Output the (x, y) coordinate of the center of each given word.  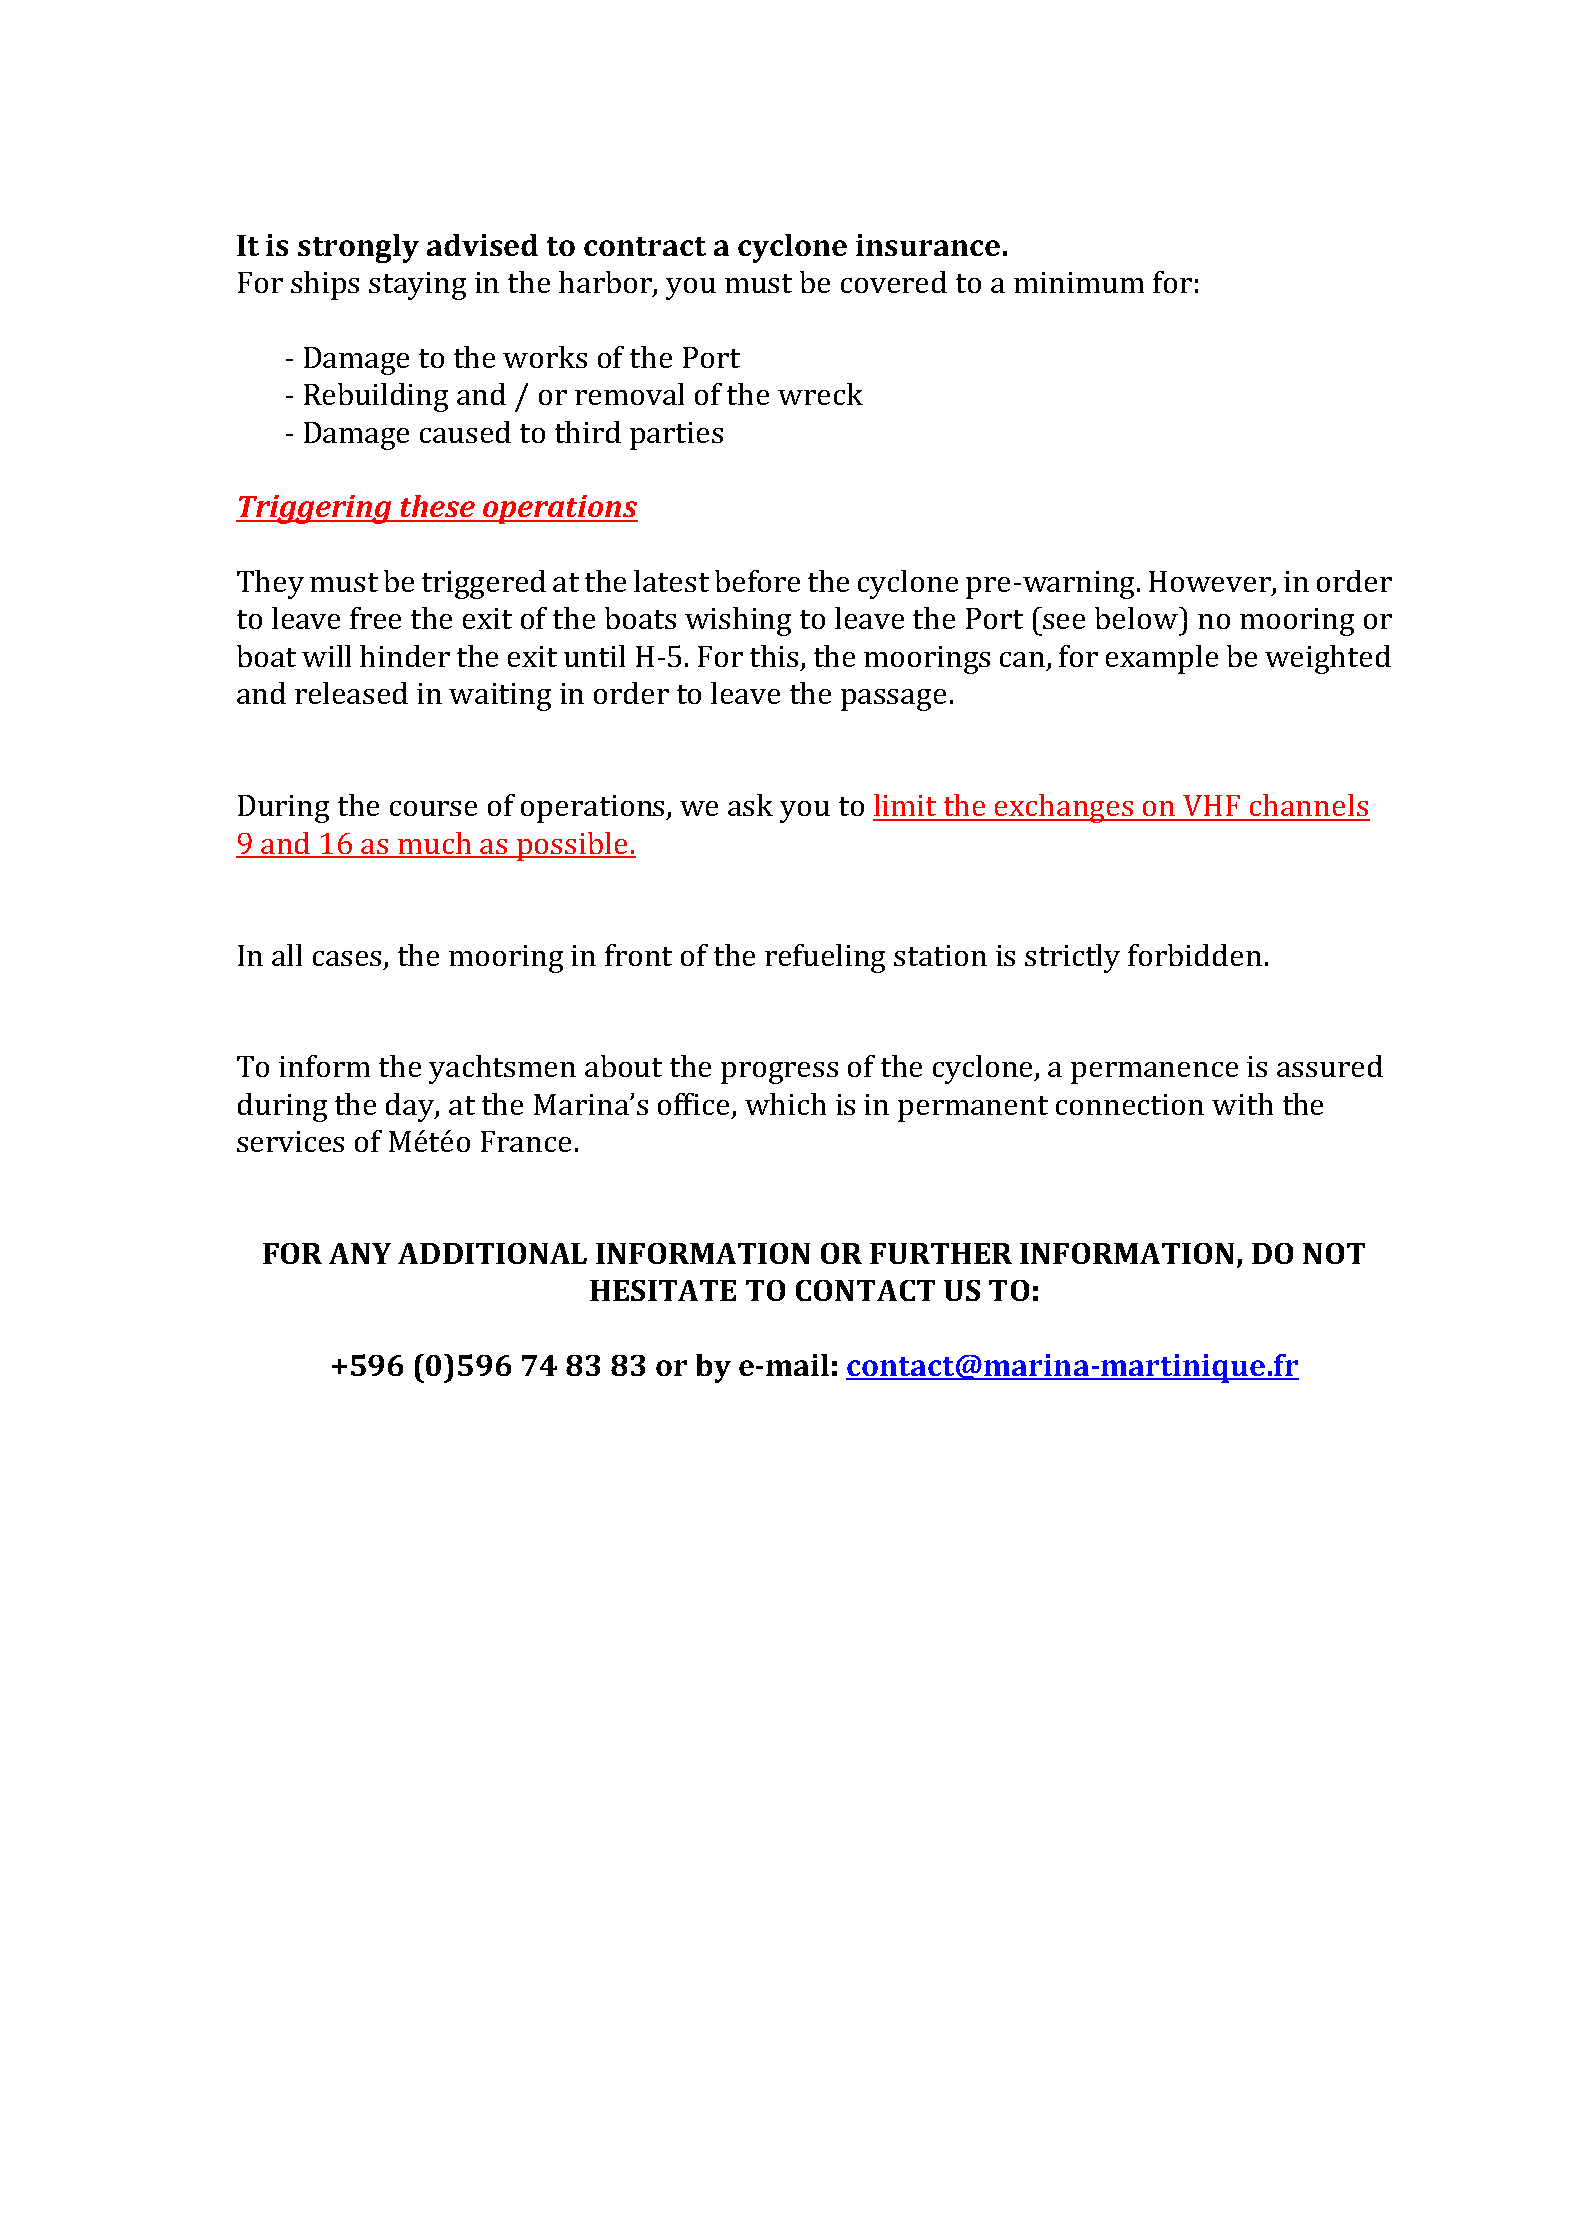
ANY (360, 1253)
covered (894, 282)
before (757, 581)
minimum (1079, 282)
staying (417, 286)
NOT (1334, 1253)
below (1137, 618)
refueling (825, 958)
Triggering (315, 509)
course (433, 808)
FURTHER (941, 1253)
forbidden (1195, 955)
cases (347, 958)
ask (750, 805)
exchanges (1065, 808)
